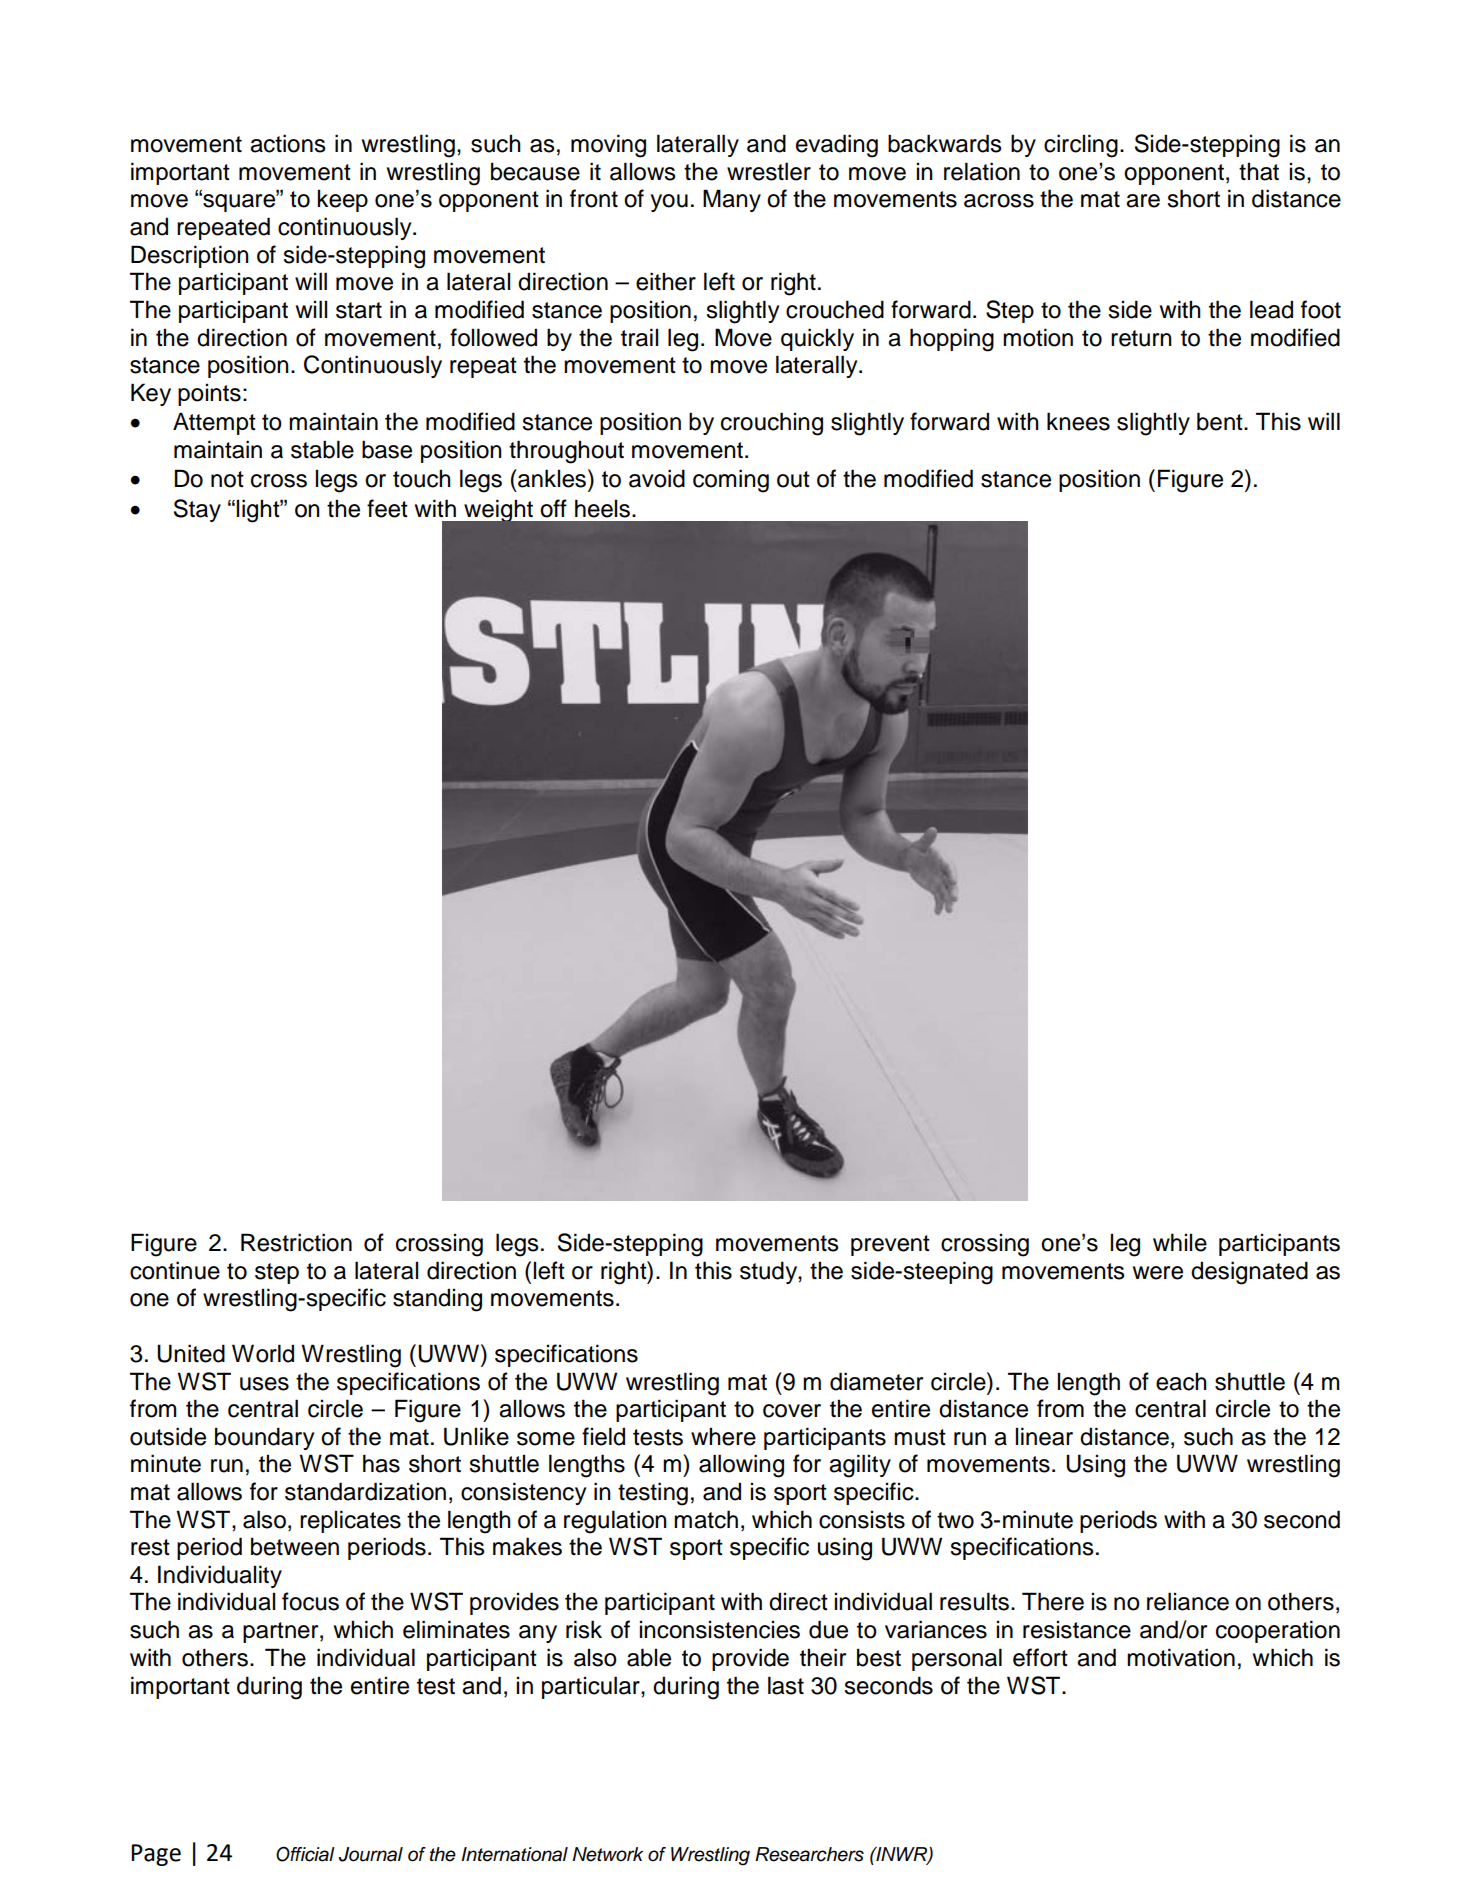 Image resolution: width=1471 pixels, height=1903 pixels. Describe the element at coordinates (371, 1854) in the document. I see `Journal` at that location.
